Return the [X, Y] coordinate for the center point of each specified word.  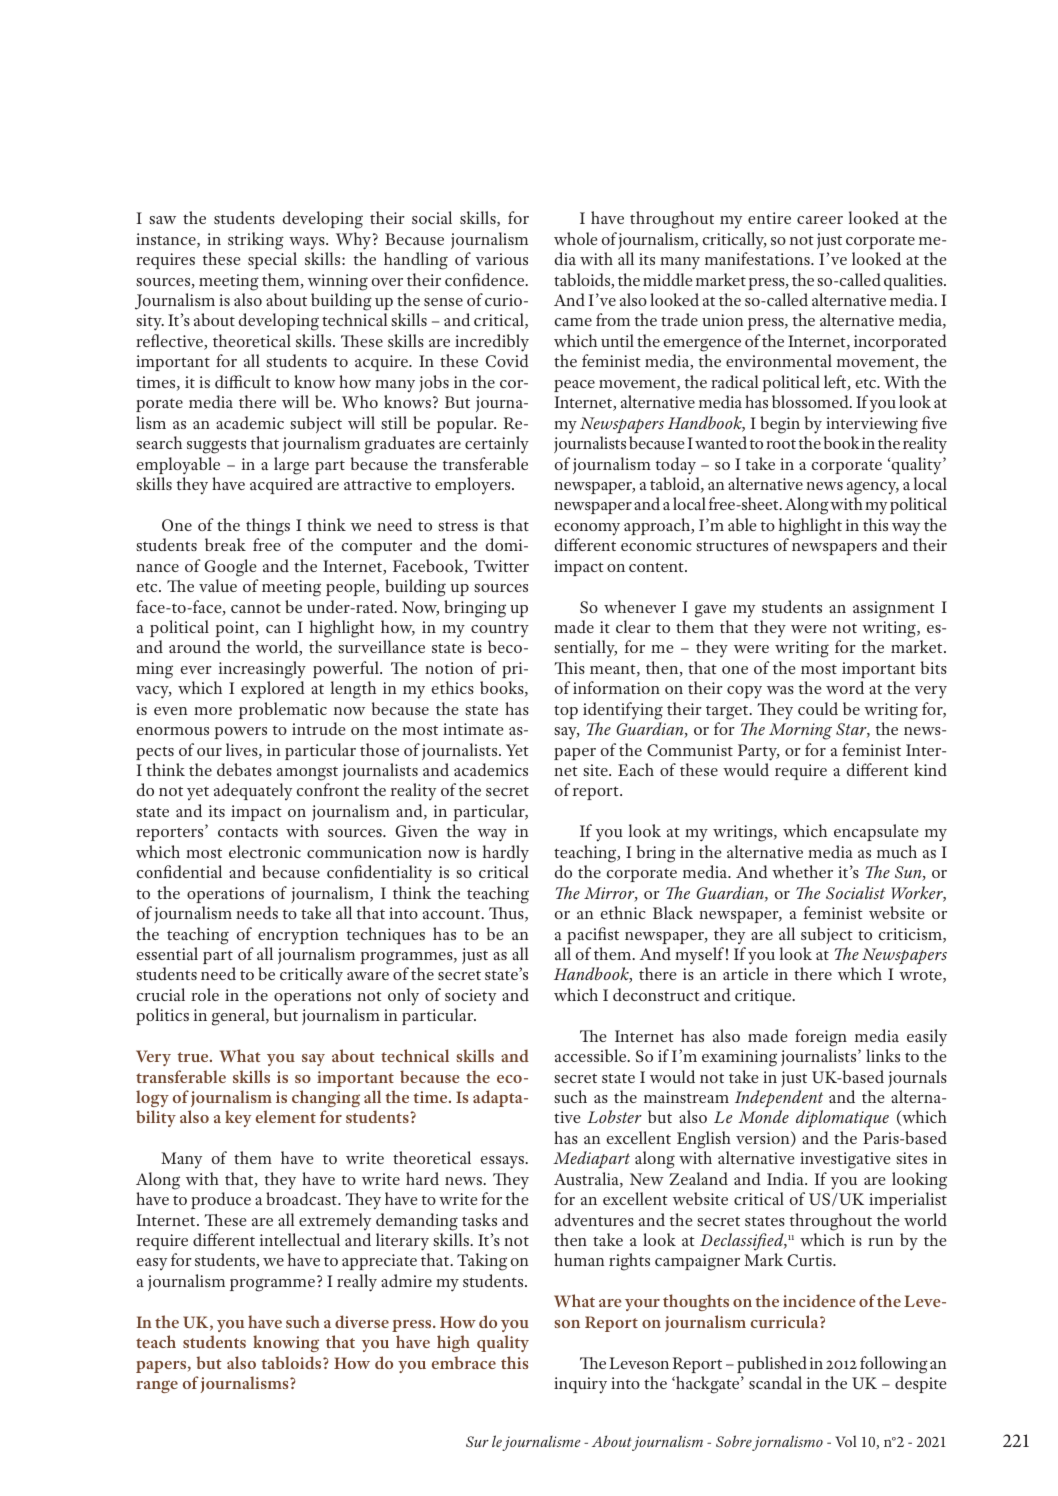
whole [576, 238]
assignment [894, 609]
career [820, 220]
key [238, 1118]
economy [587, 529]
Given [416, 831]
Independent [779, 1098]
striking [256, 241]
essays [503, 1162]
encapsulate [876, 832]
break [225, 544]
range [157, 1386]
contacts [248, 832]
